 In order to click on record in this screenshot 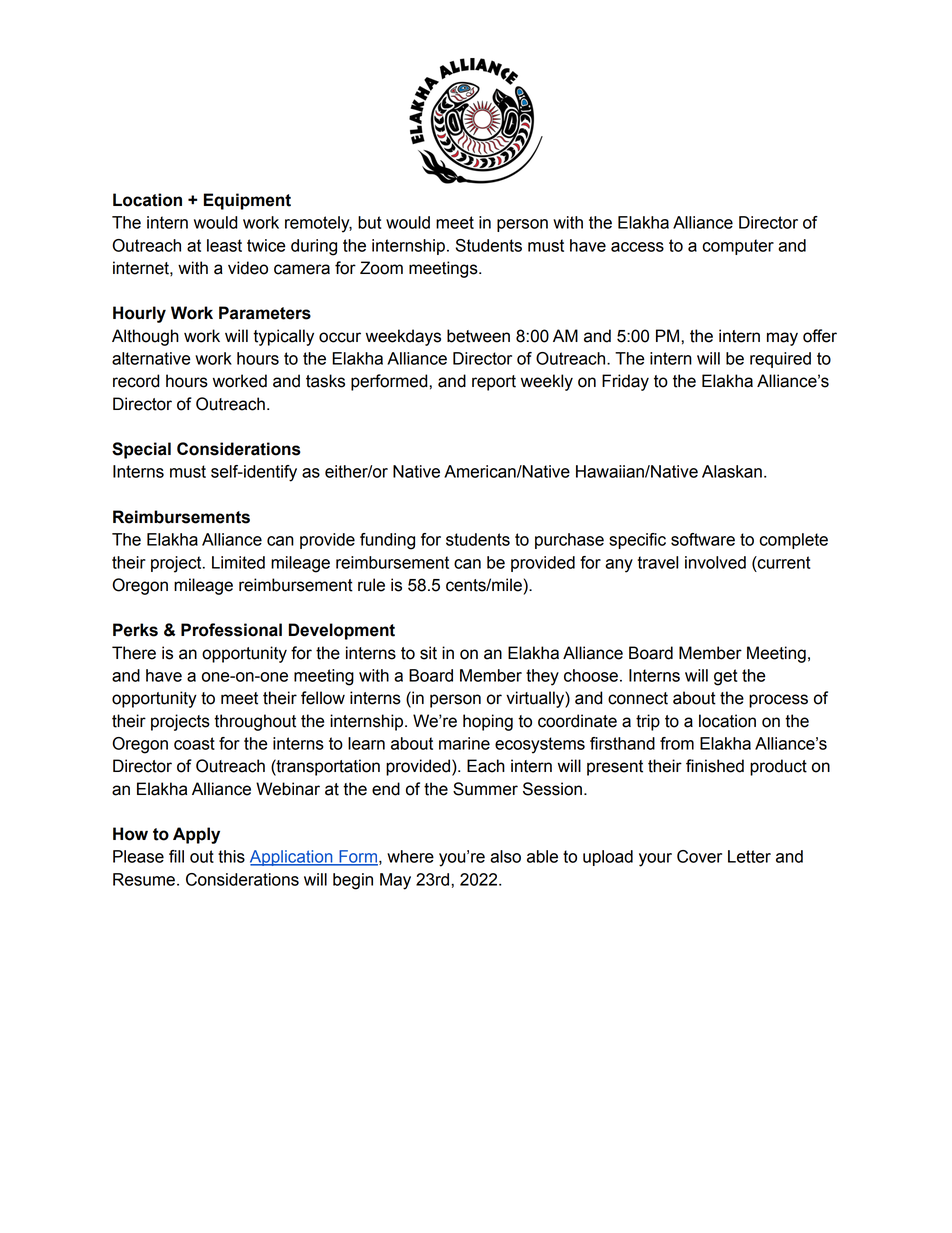, I will do `click(136, 381)`.
